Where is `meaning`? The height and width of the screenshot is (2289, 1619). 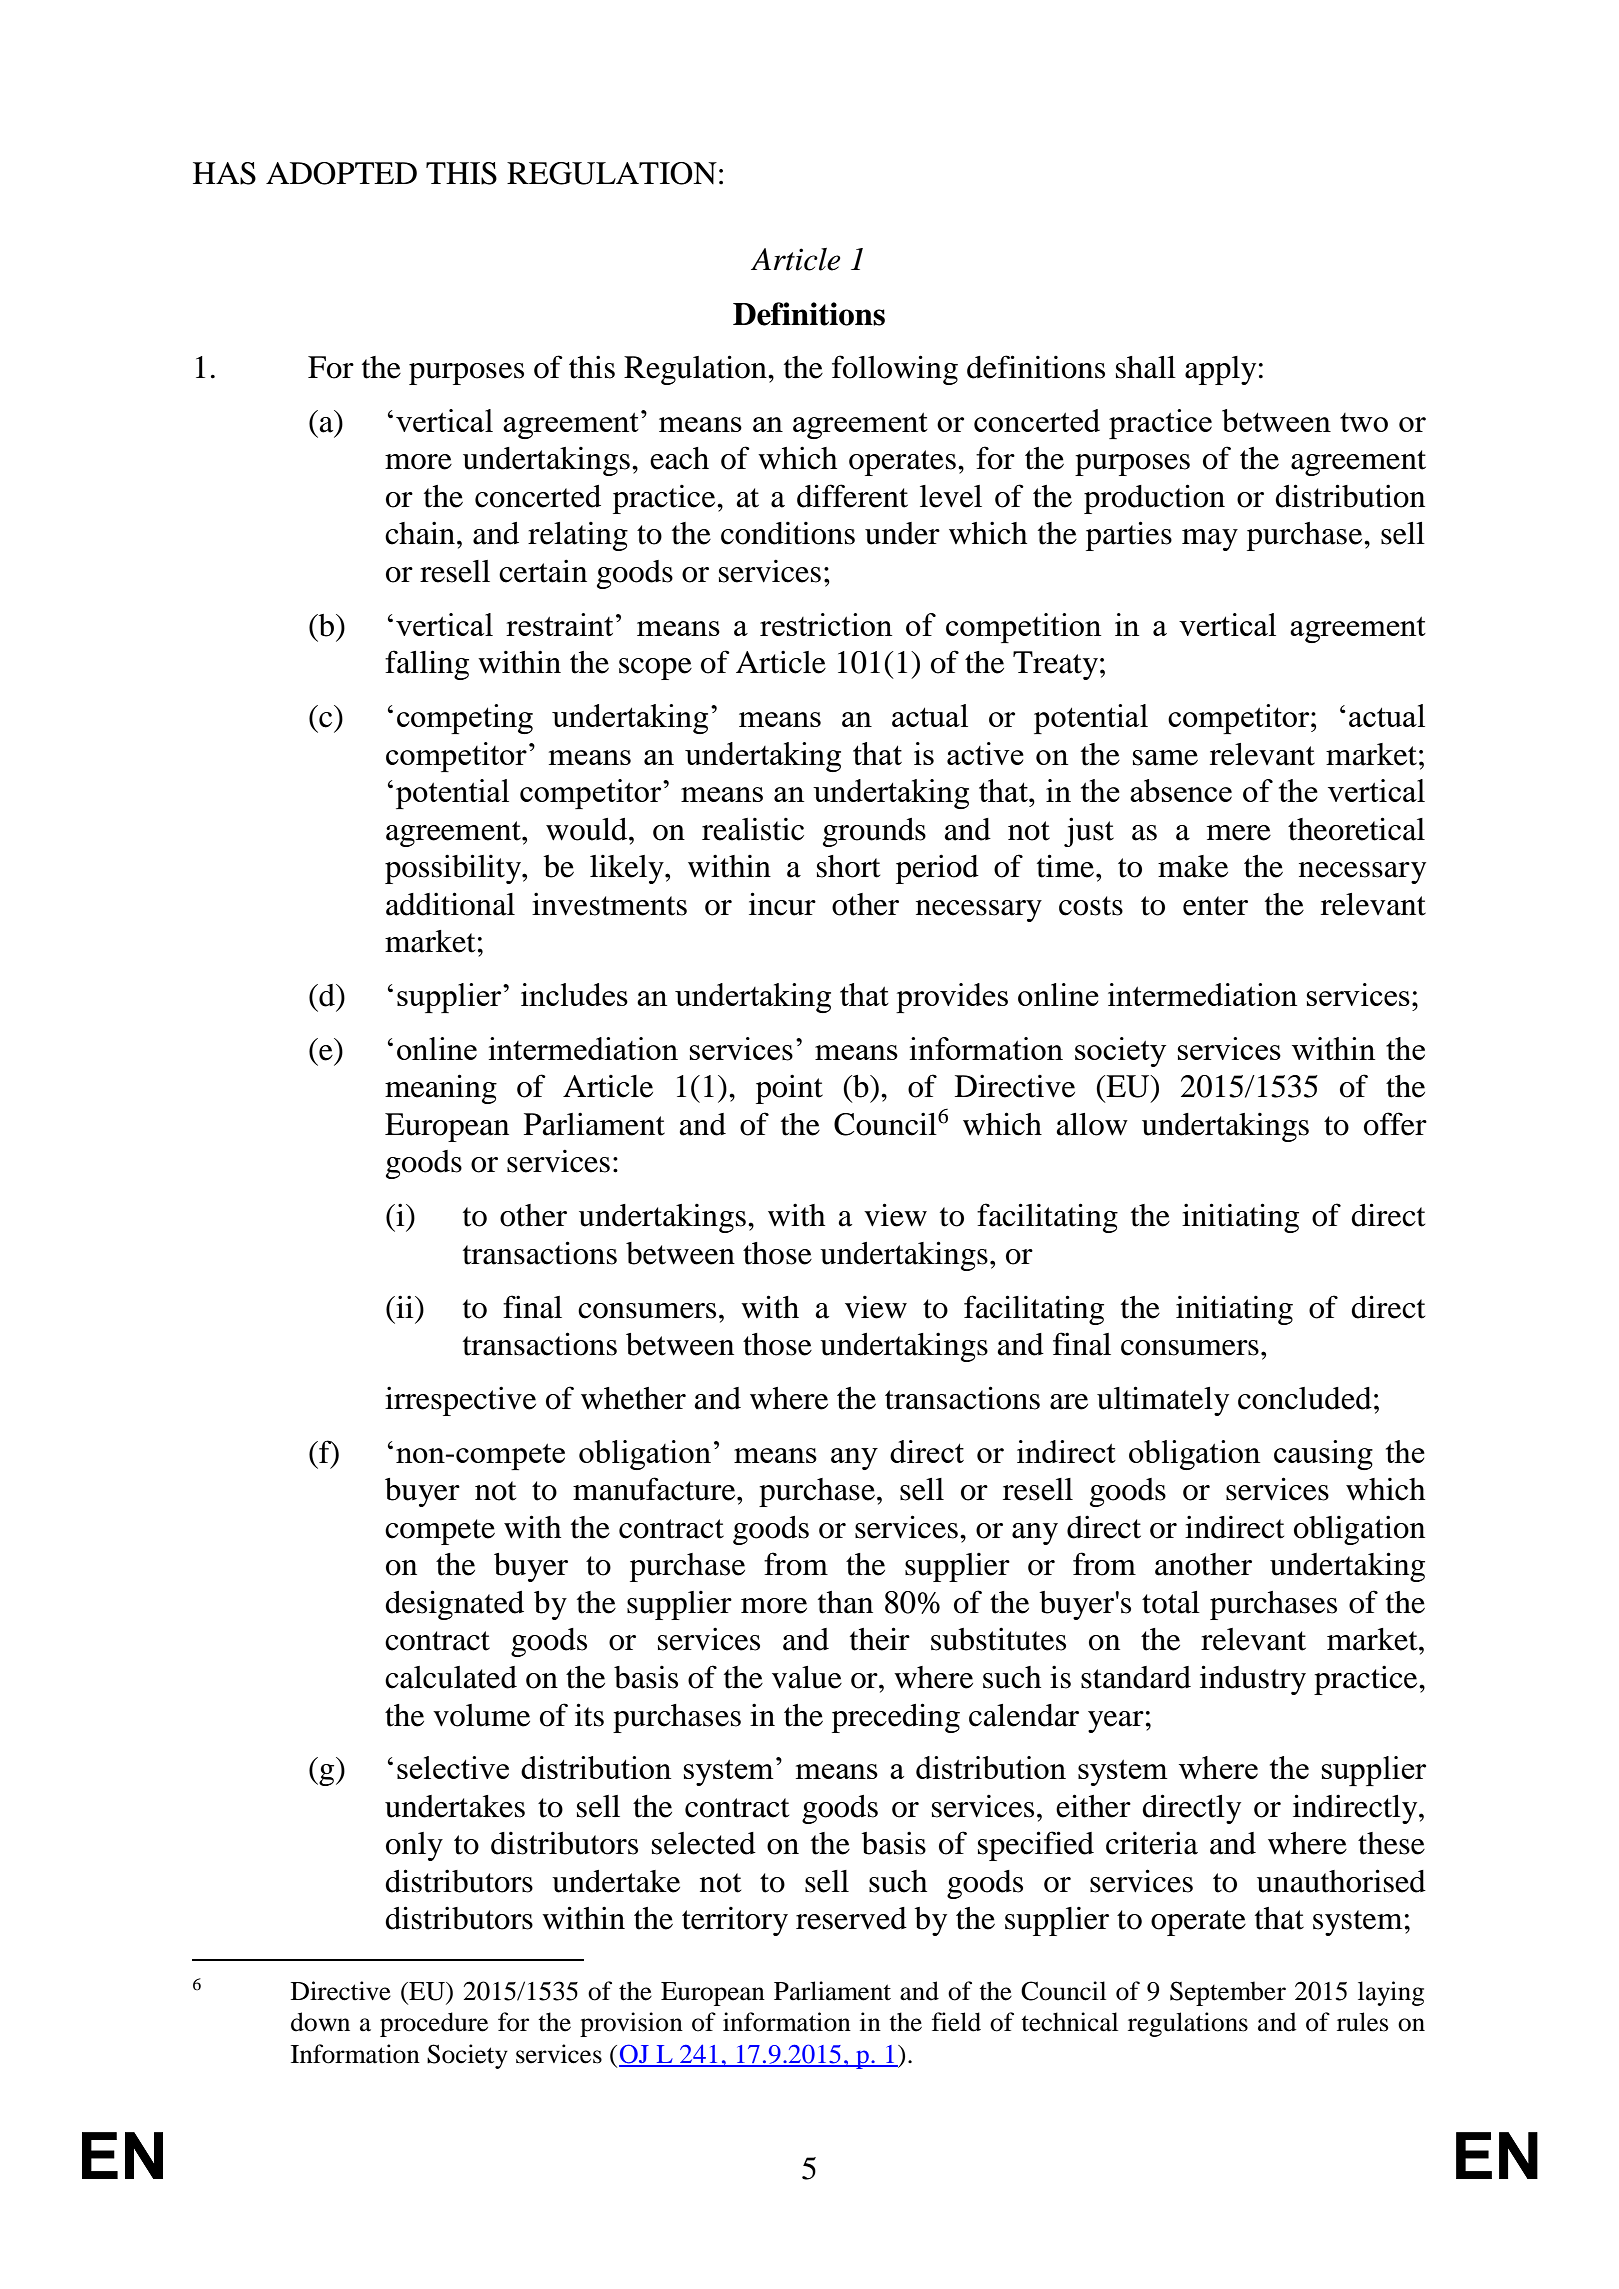
meaning is located at coordinates (441, 1089).
